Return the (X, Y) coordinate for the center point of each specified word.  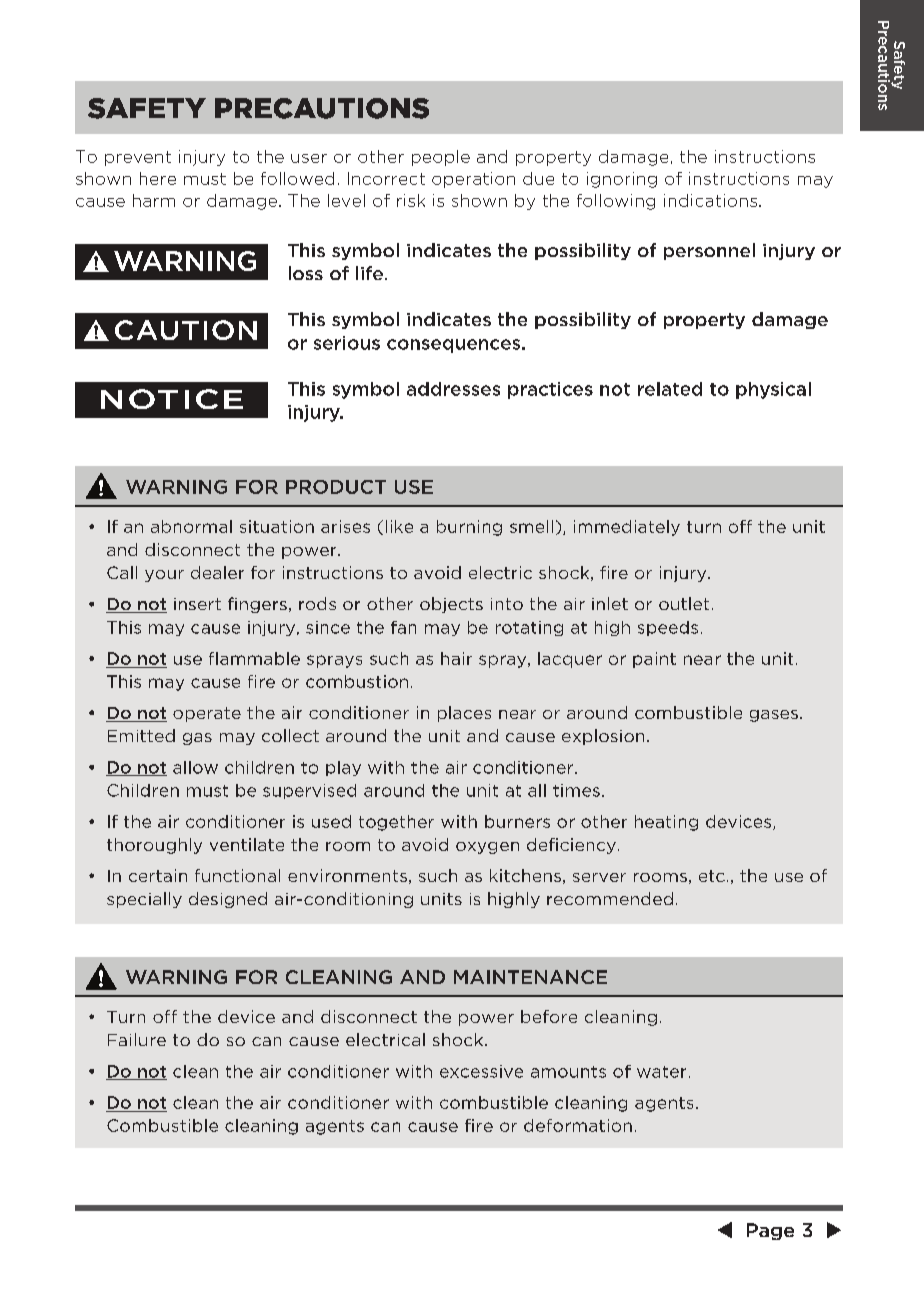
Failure (137, 1039)
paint (654, 660)
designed (228, 900)
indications (710, 200)
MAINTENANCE (530, 977)
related (670, 389)
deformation (578, 1125)
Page (770, 1231)
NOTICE (172, 399)
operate (207, 714)
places (464, 714)
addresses (453, 389)
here (158, 178)
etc (712, 876)
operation (473, 180)
